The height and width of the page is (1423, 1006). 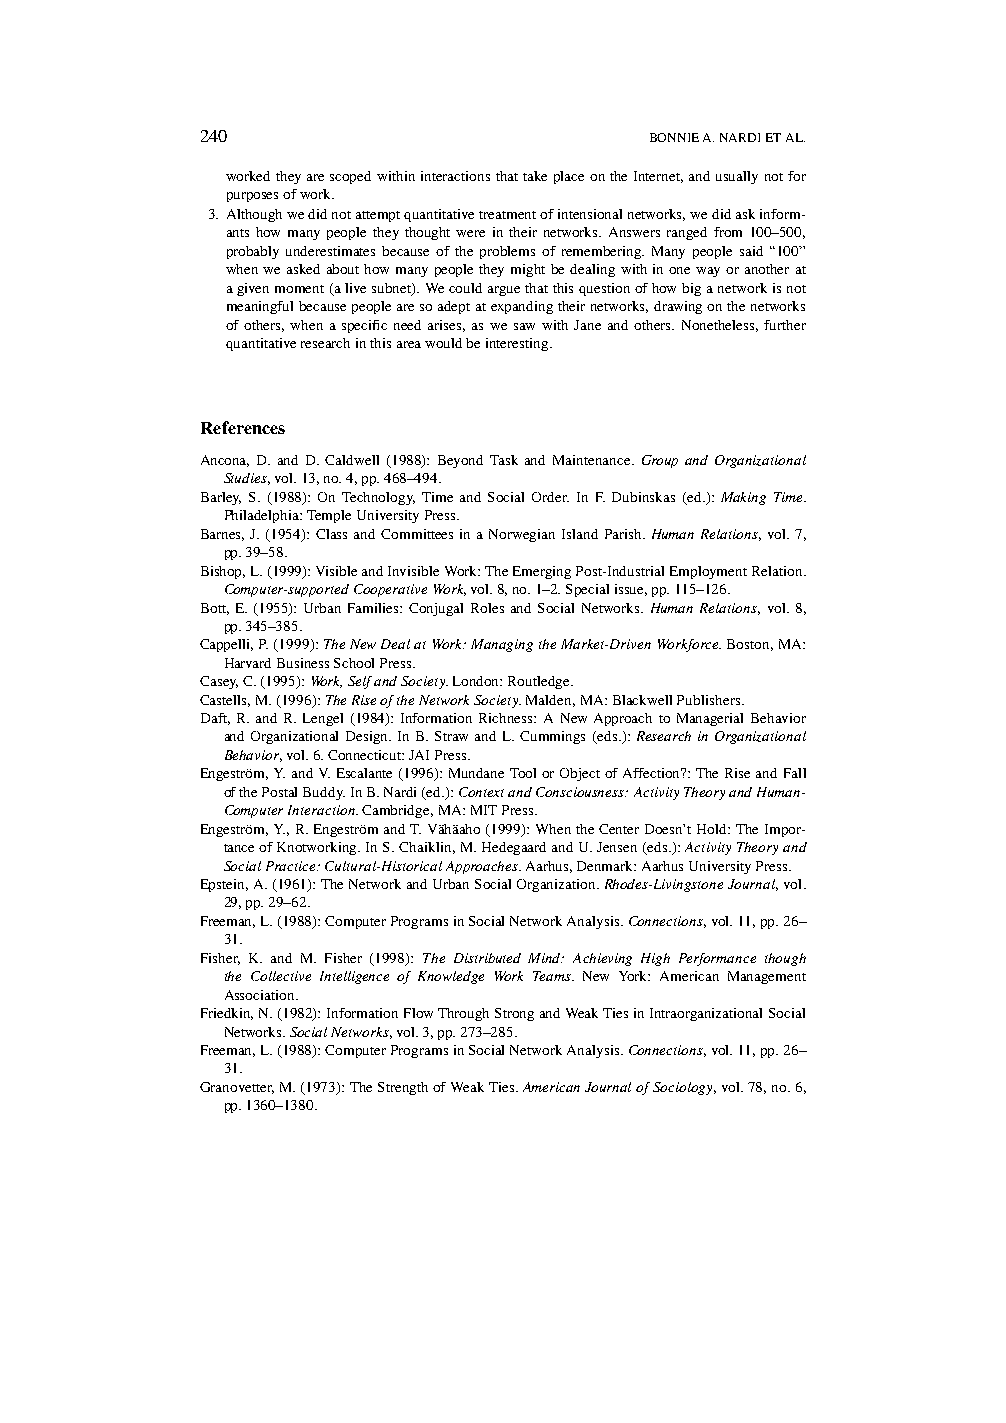 What do you see at coordinates (710, 719) in the page?
I see `Managerial` at bounding box center [710, 719].
